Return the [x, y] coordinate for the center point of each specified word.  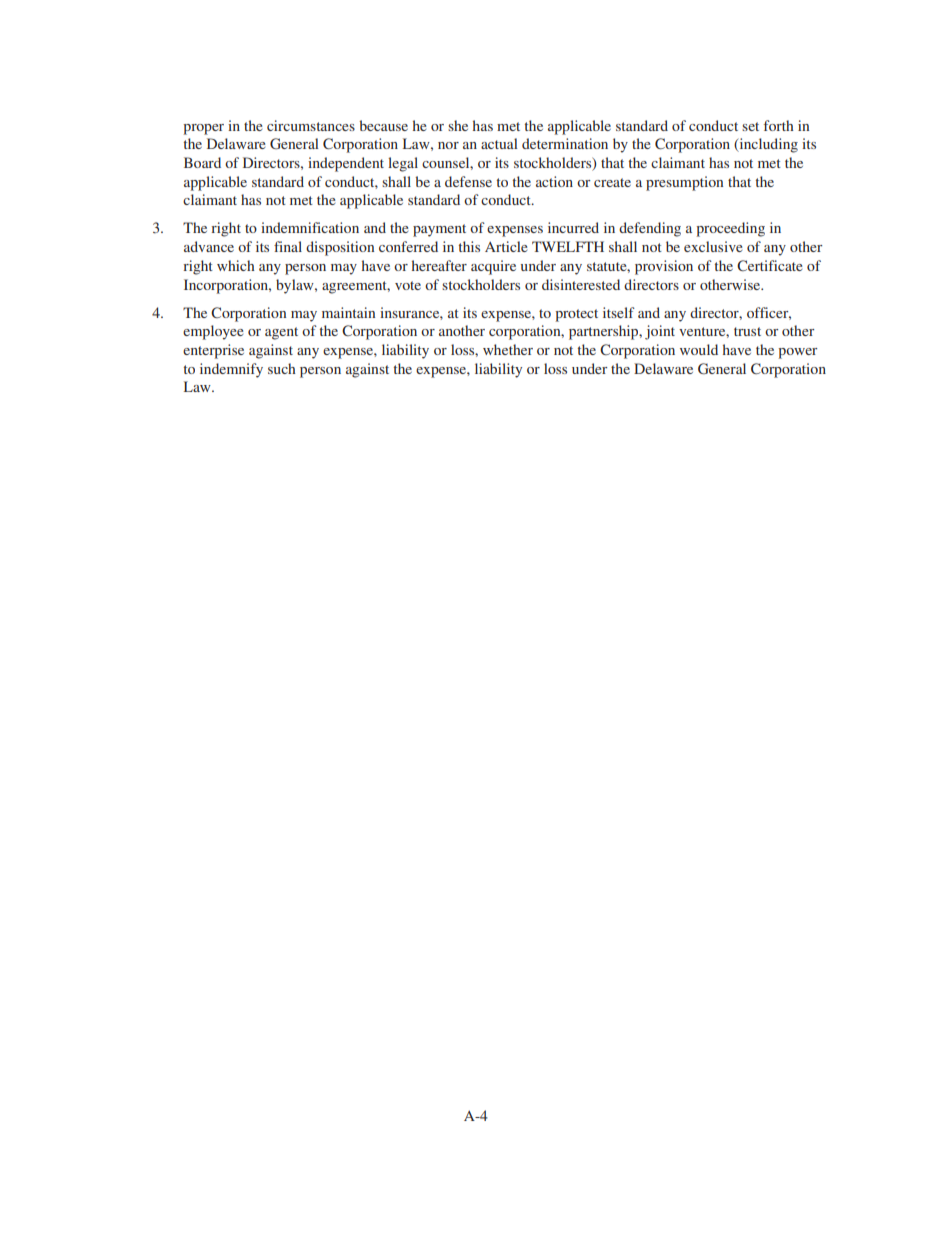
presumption [684, 183]
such [282, 368]
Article [506, 246]
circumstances [311, 125]
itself [619, 312]
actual [499, 143]
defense [468, 181]
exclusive [713, 246]
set [750, 126]
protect [576, 315]
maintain [348, 312]
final [288, 246]
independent [346, 164]
